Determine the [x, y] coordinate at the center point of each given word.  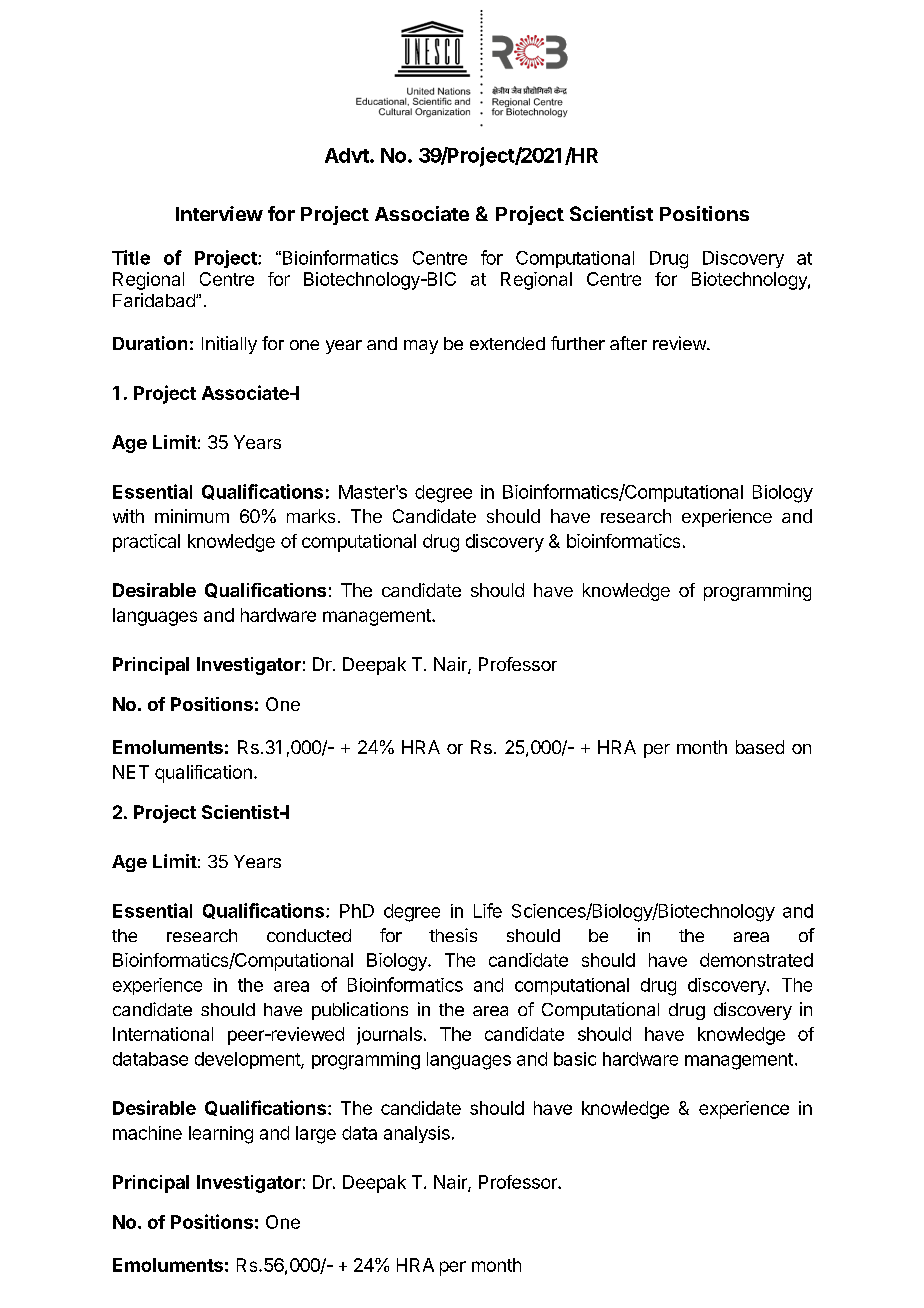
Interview [219, 213]
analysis [417, 1134]
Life [488, 910]
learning [221, 1135]
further [578, 343]
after [628, 343]
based [760, 747]
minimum [192, 516]
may [421, 347]
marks [311, 516]
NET [131, 772]
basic [575, 1059]
